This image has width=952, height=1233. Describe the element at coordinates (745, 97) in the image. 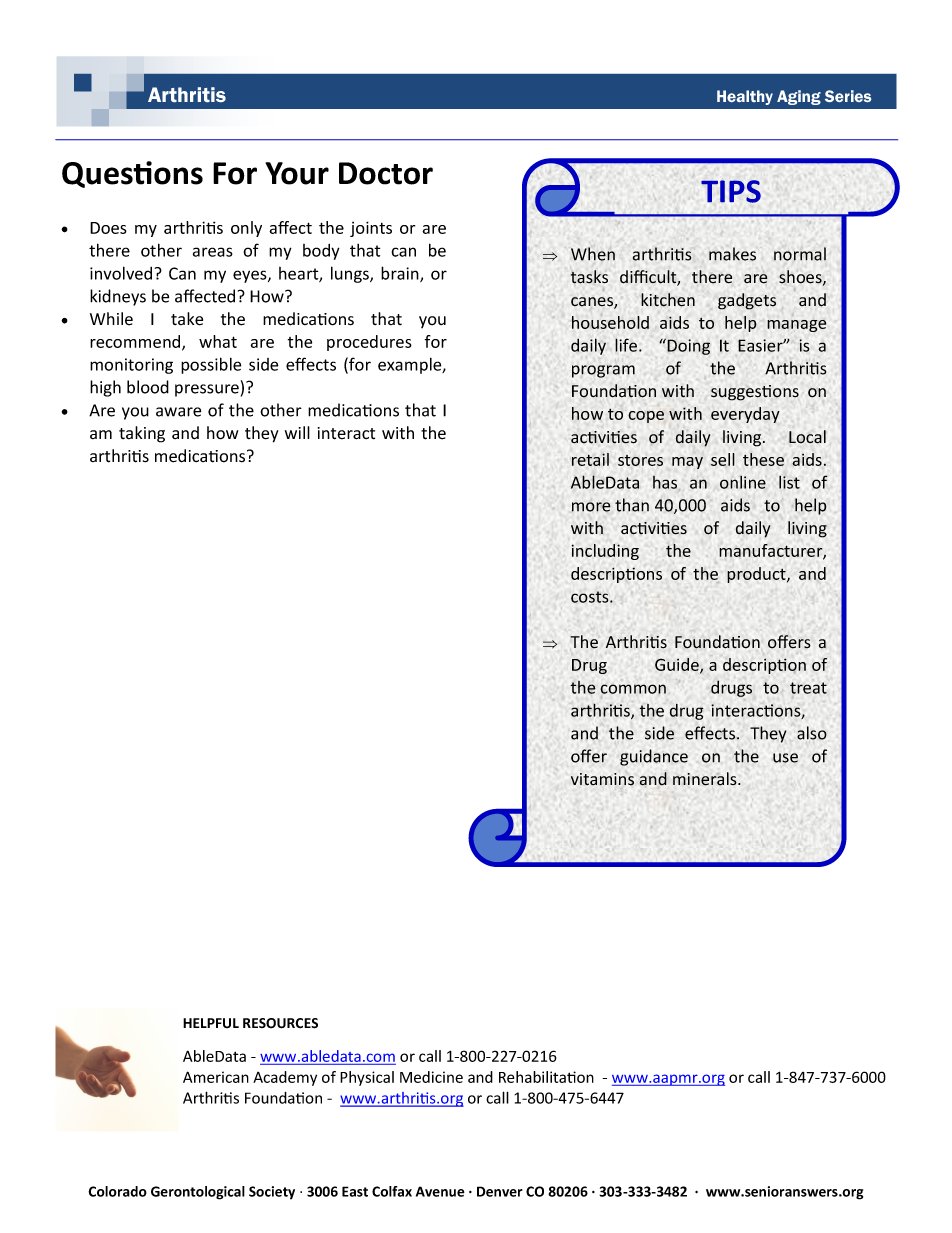

I see `Healthy` at that location.
